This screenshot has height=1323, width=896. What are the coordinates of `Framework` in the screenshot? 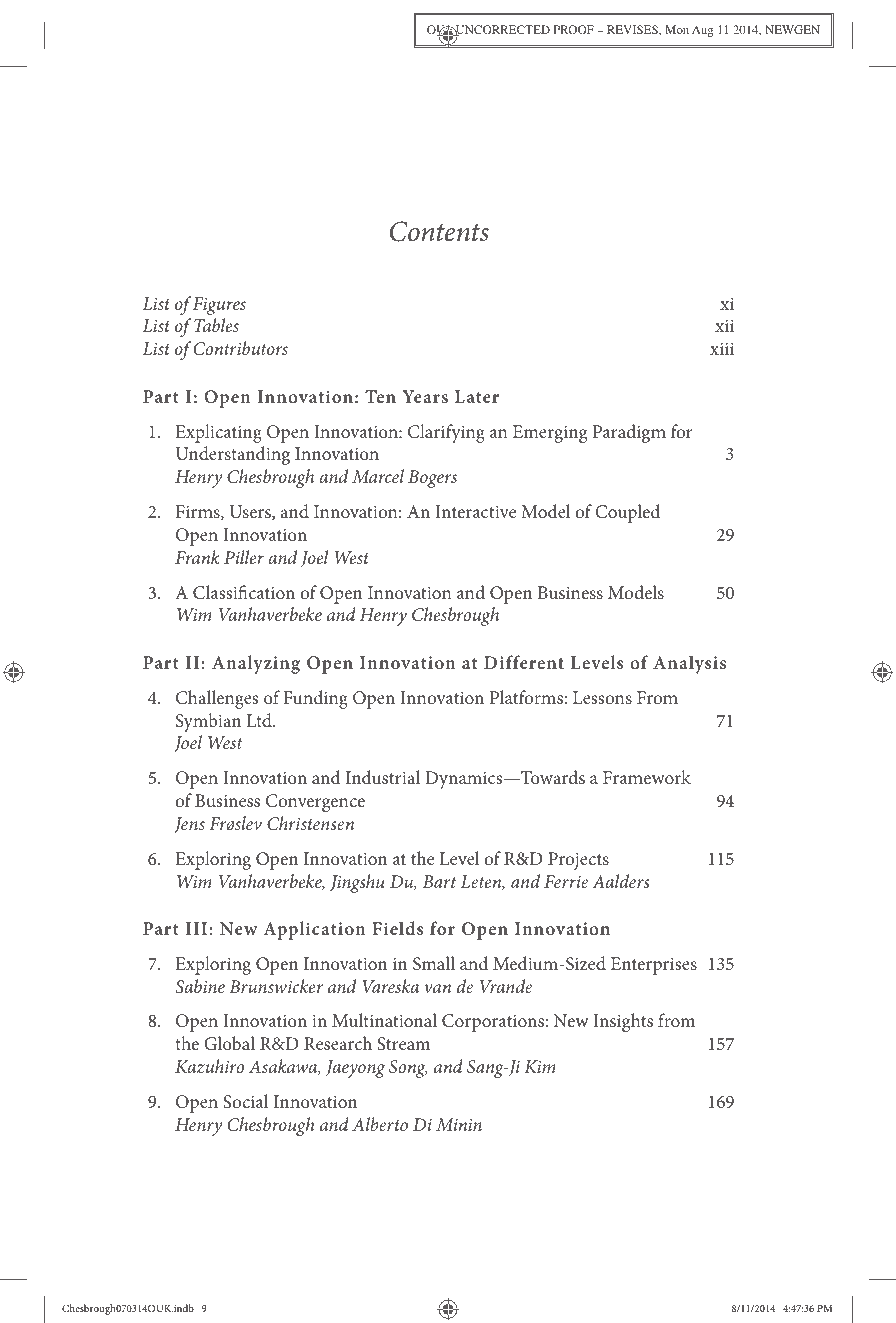 It's located at (647, 777).
